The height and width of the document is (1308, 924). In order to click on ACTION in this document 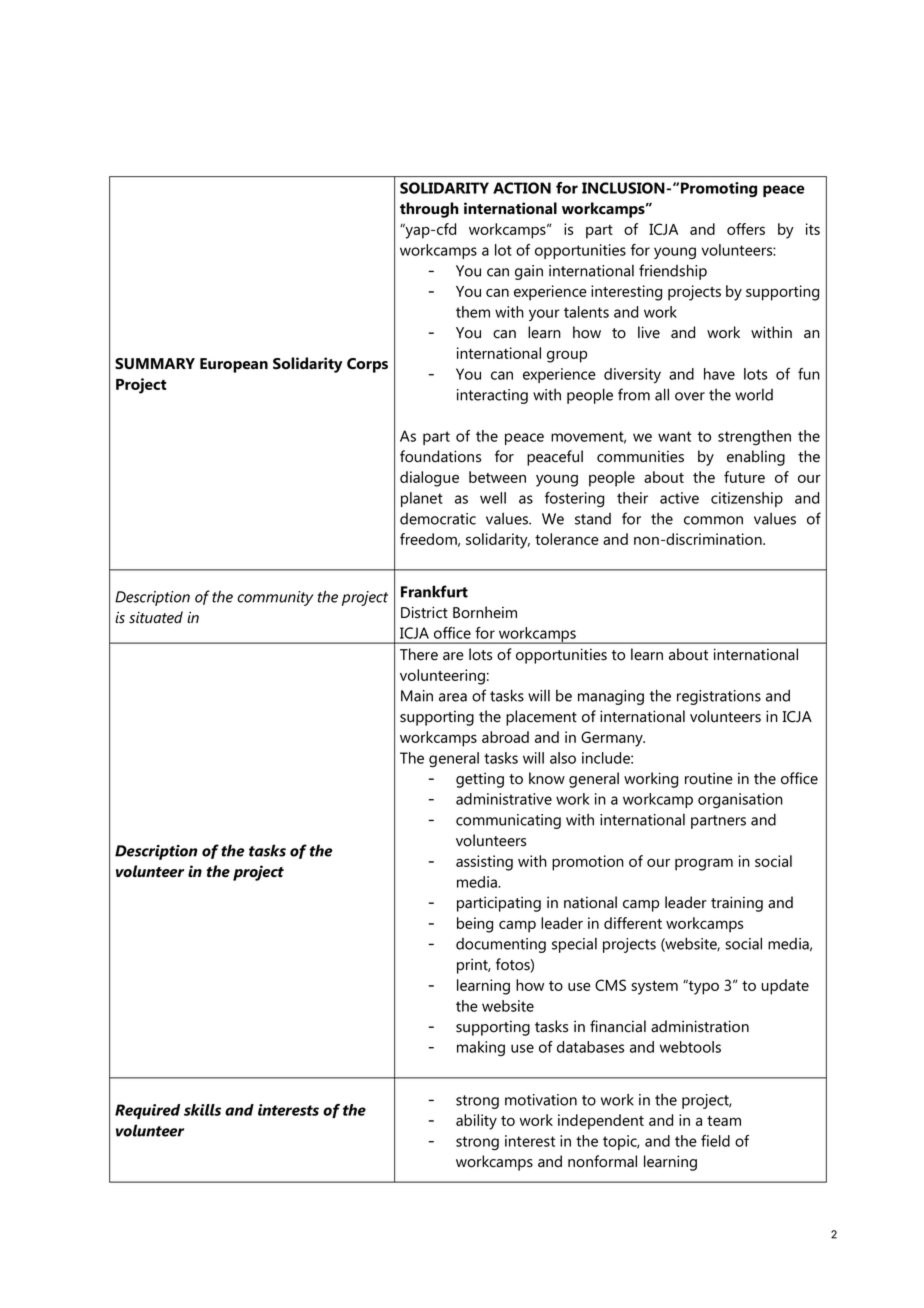, I will do `click(522, 188)`.
